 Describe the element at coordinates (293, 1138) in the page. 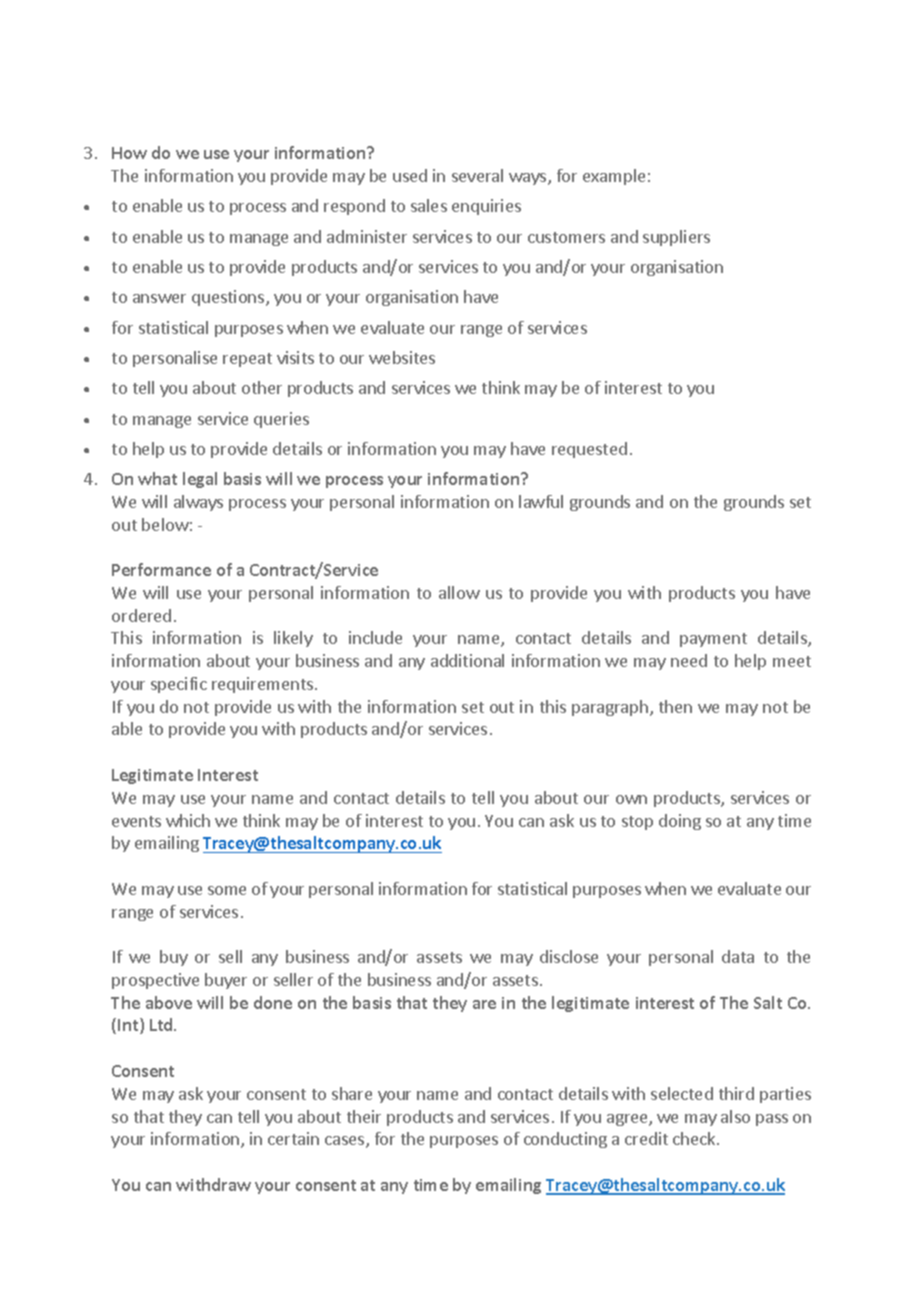

I see `certain` at that location.
